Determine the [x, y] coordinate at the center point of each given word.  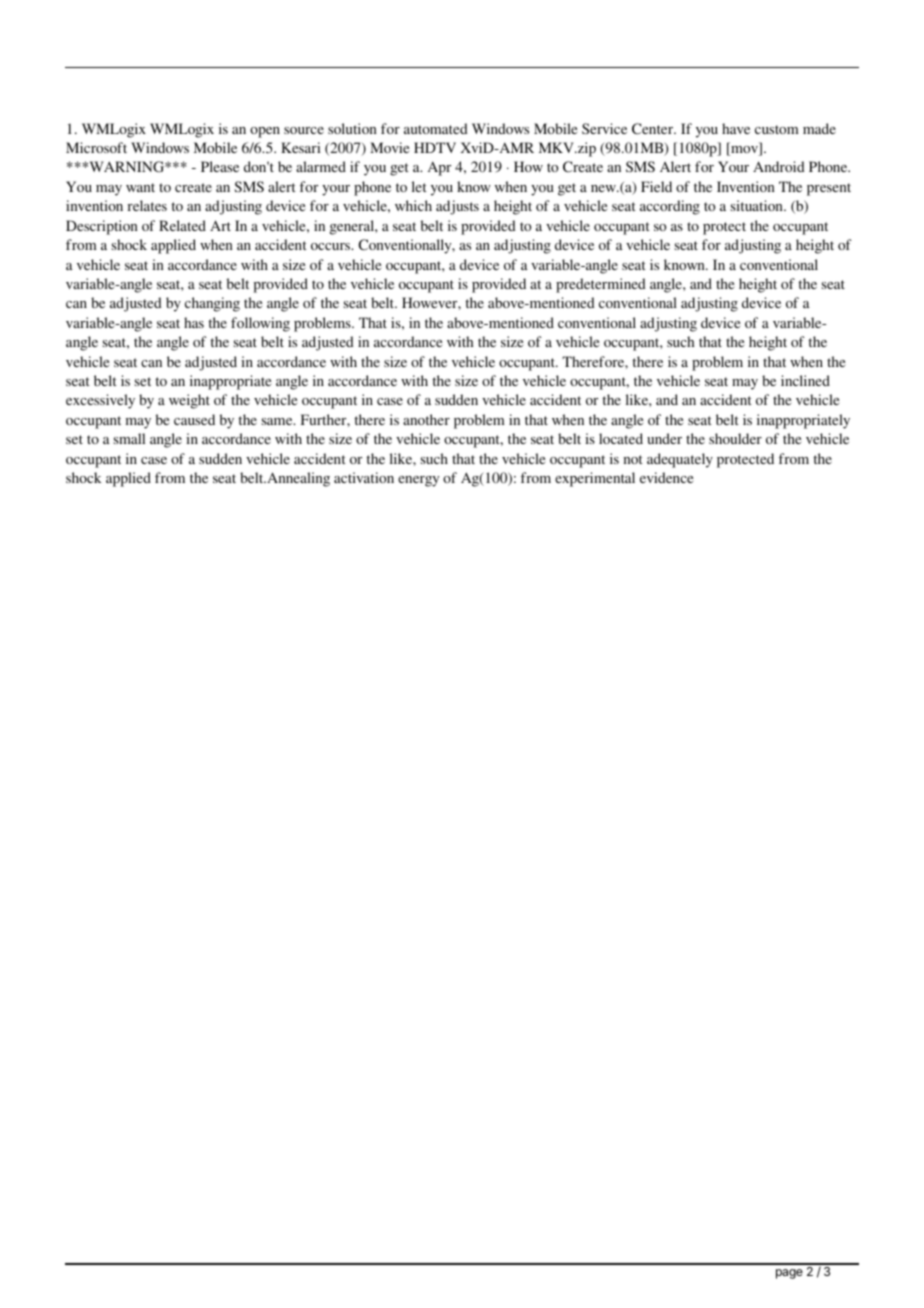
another [426, 419]
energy [418, 481]
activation [364, 477]
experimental [595, 479]
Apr [439, 168]
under [664, 438]
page [789, 1274]
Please [220, 166]
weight [189, 401]
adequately [680, 460]
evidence [666, 477]
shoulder [735, 438]
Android [779, 166]
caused [194, 419]
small [129, 438]
